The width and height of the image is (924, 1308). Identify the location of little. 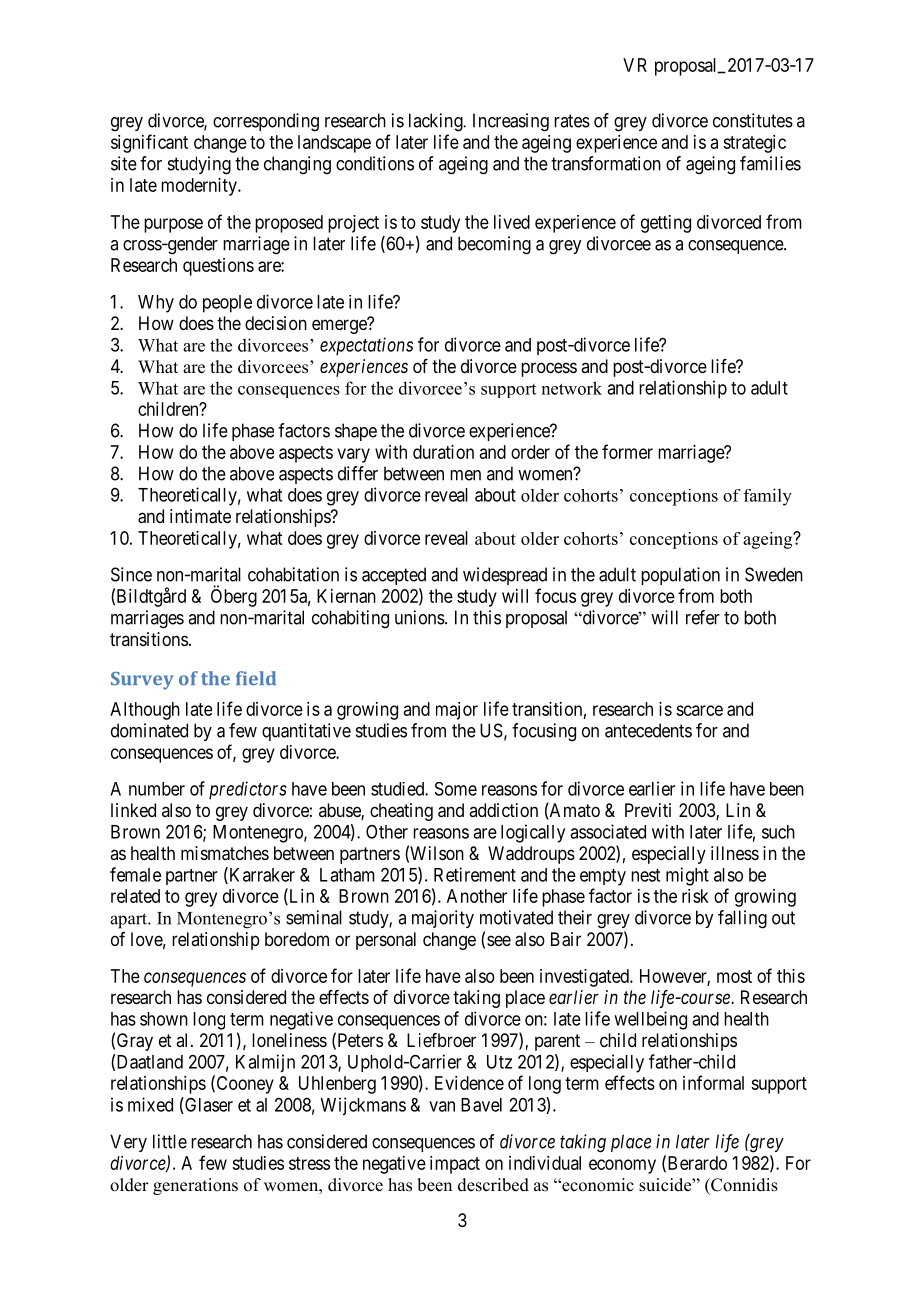
(170, 1141).
